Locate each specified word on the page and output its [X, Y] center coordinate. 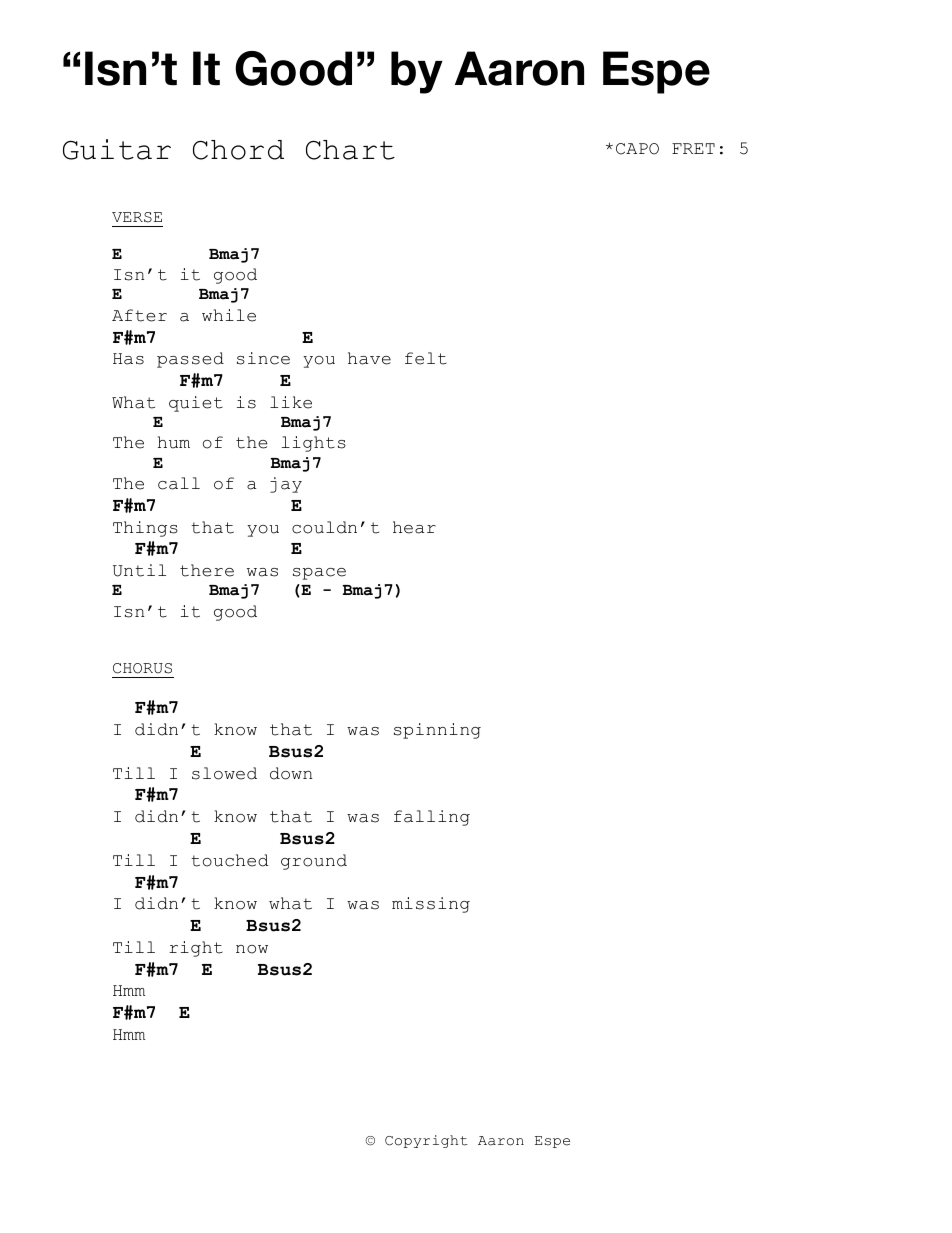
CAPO [637, 149]
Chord [238, 150]
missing [431, 905]
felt [426, 358]
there [207, 570]
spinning [437, 731]
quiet [196, 404]
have [369, 358]
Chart [350, 150]
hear [414, 527]
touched [230, 860]
